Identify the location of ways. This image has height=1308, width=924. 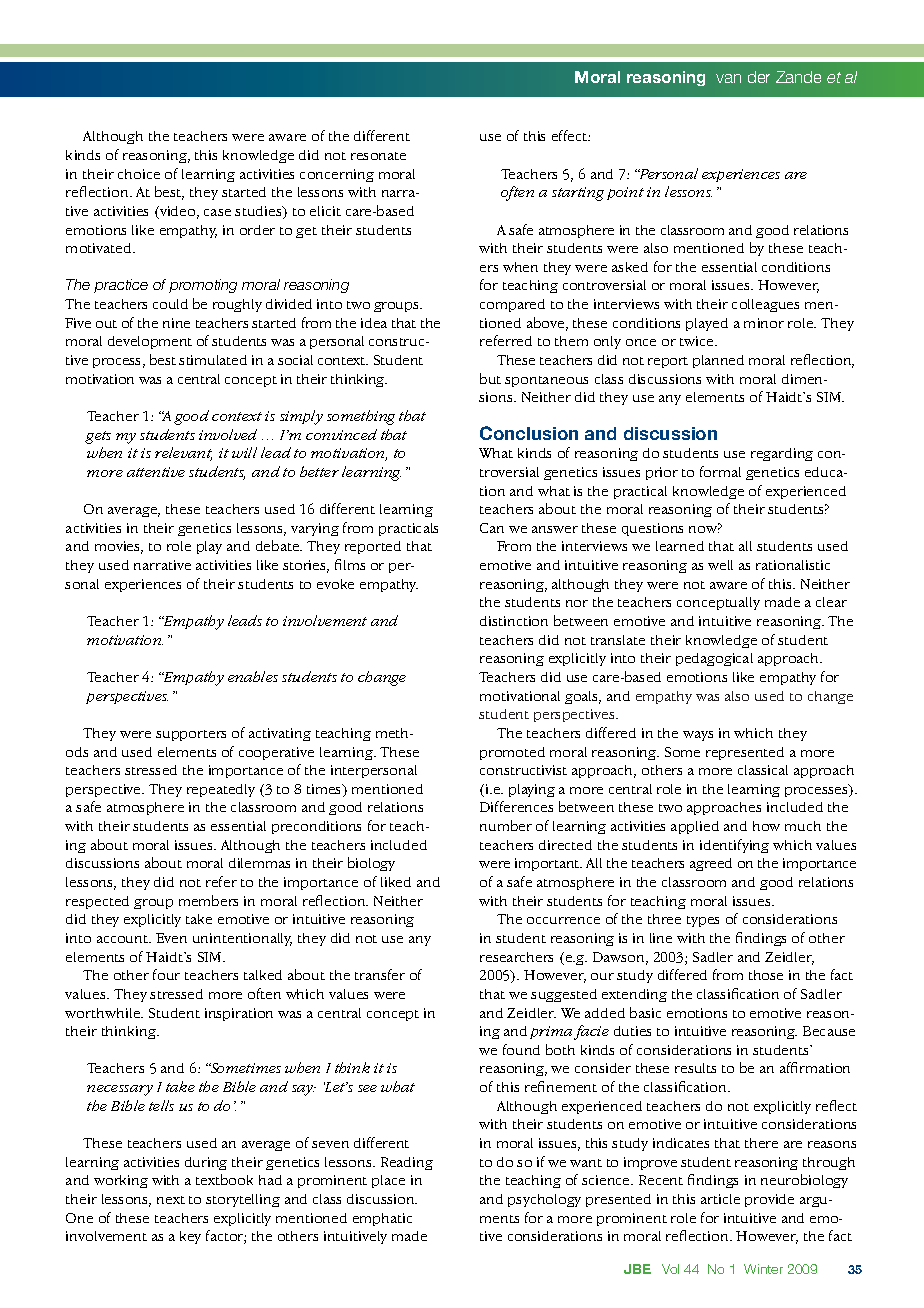
(698, 736).
